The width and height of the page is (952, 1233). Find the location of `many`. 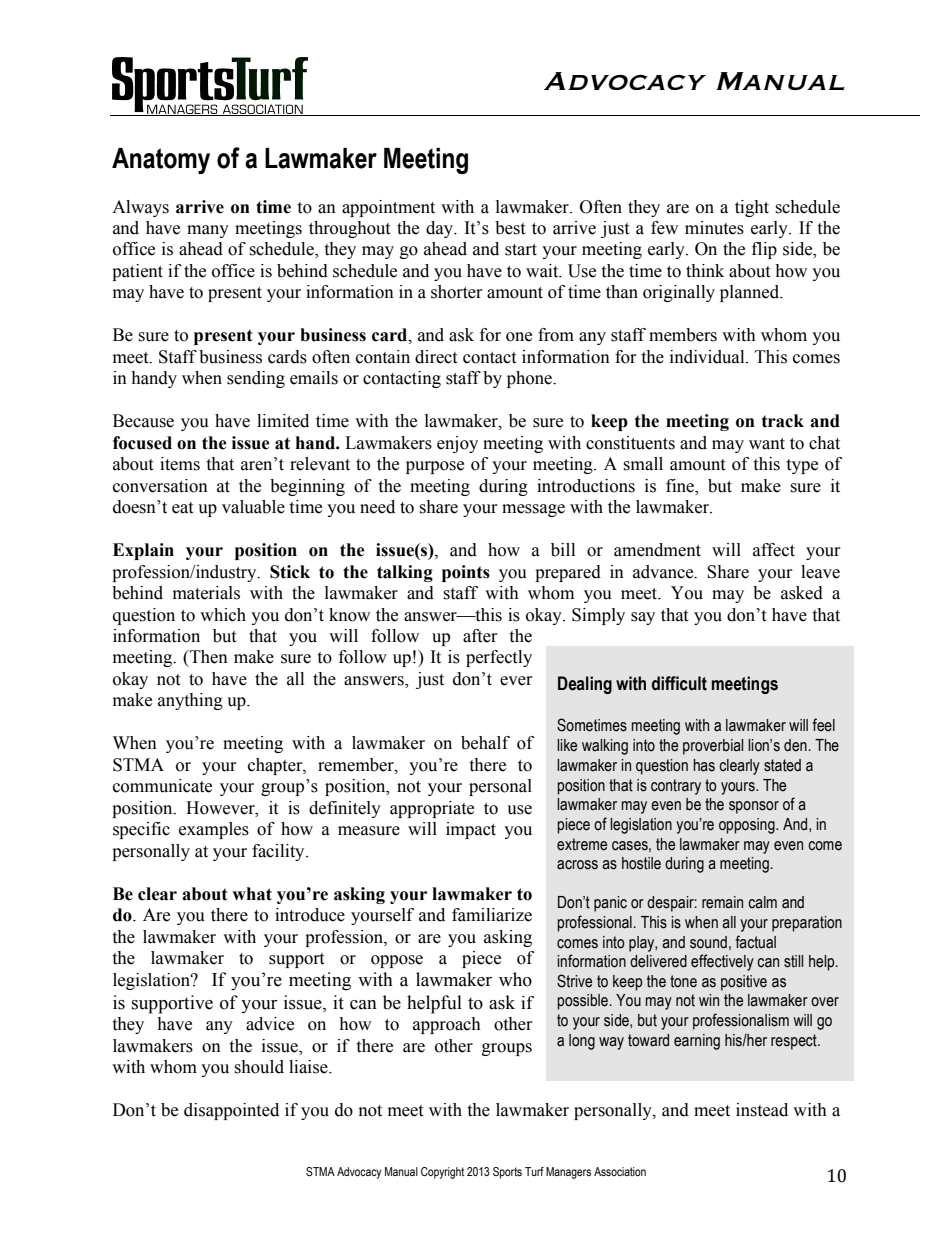

many is located at coordinates (208, 231).
